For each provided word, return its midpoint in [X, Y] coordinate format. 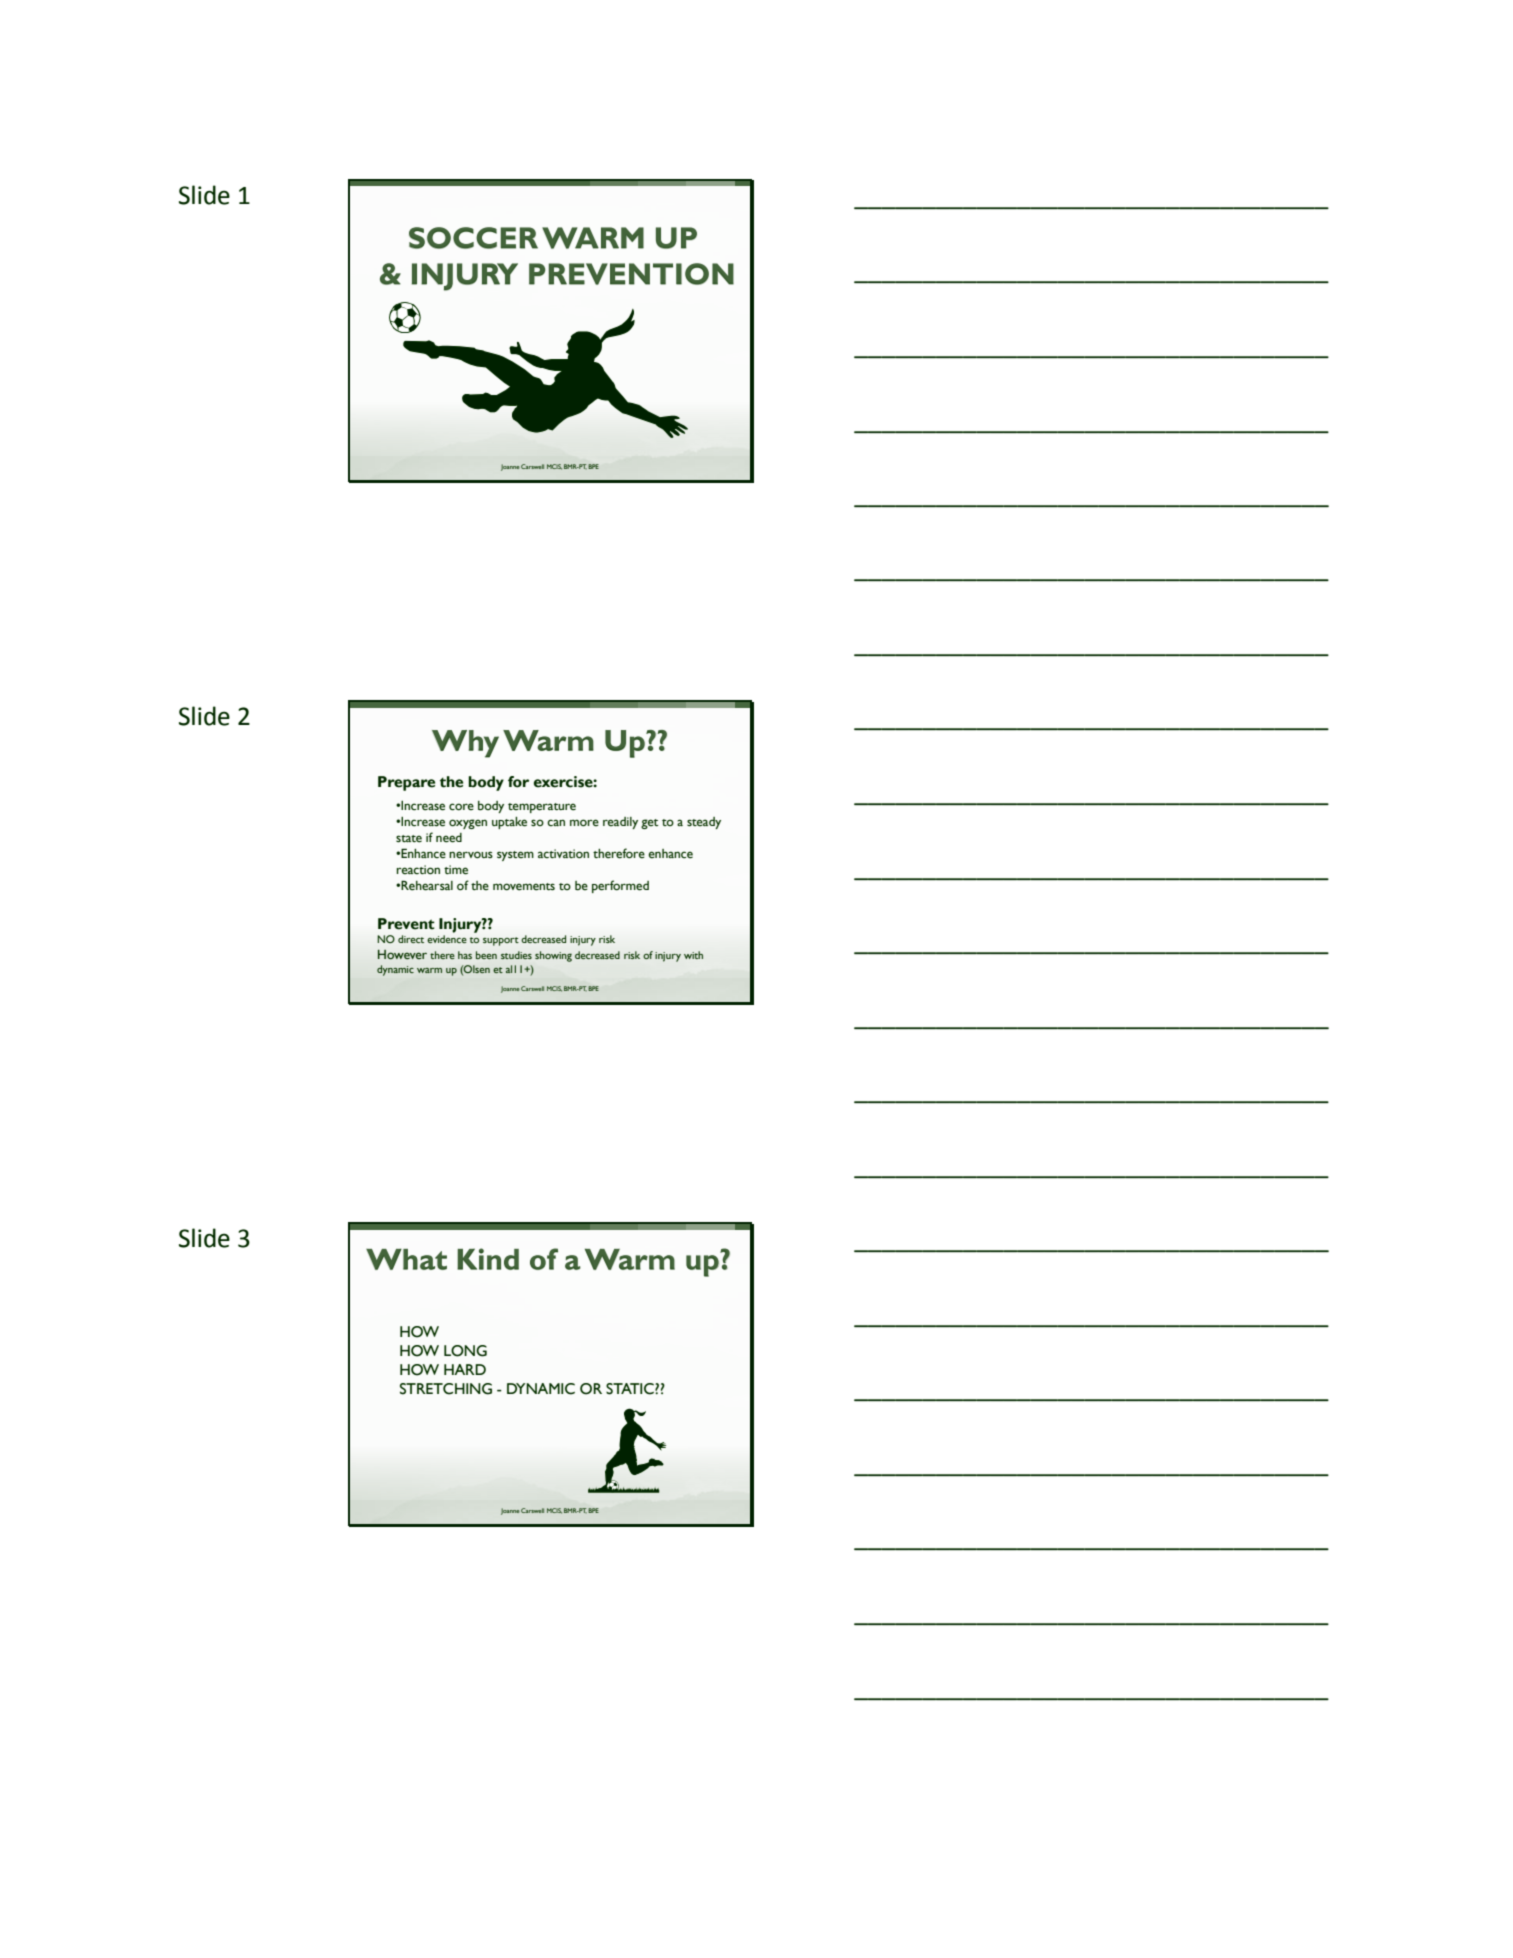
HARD [465, 1369]
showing [553, 956]
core [461, 807]
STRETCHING [446, 1389]
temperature [542, 808]
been [486, 955]
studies [516, 955]
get [649, 824]
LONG [465, 1351]
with [693, 955]
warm [429, 970]
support [501, 941]
